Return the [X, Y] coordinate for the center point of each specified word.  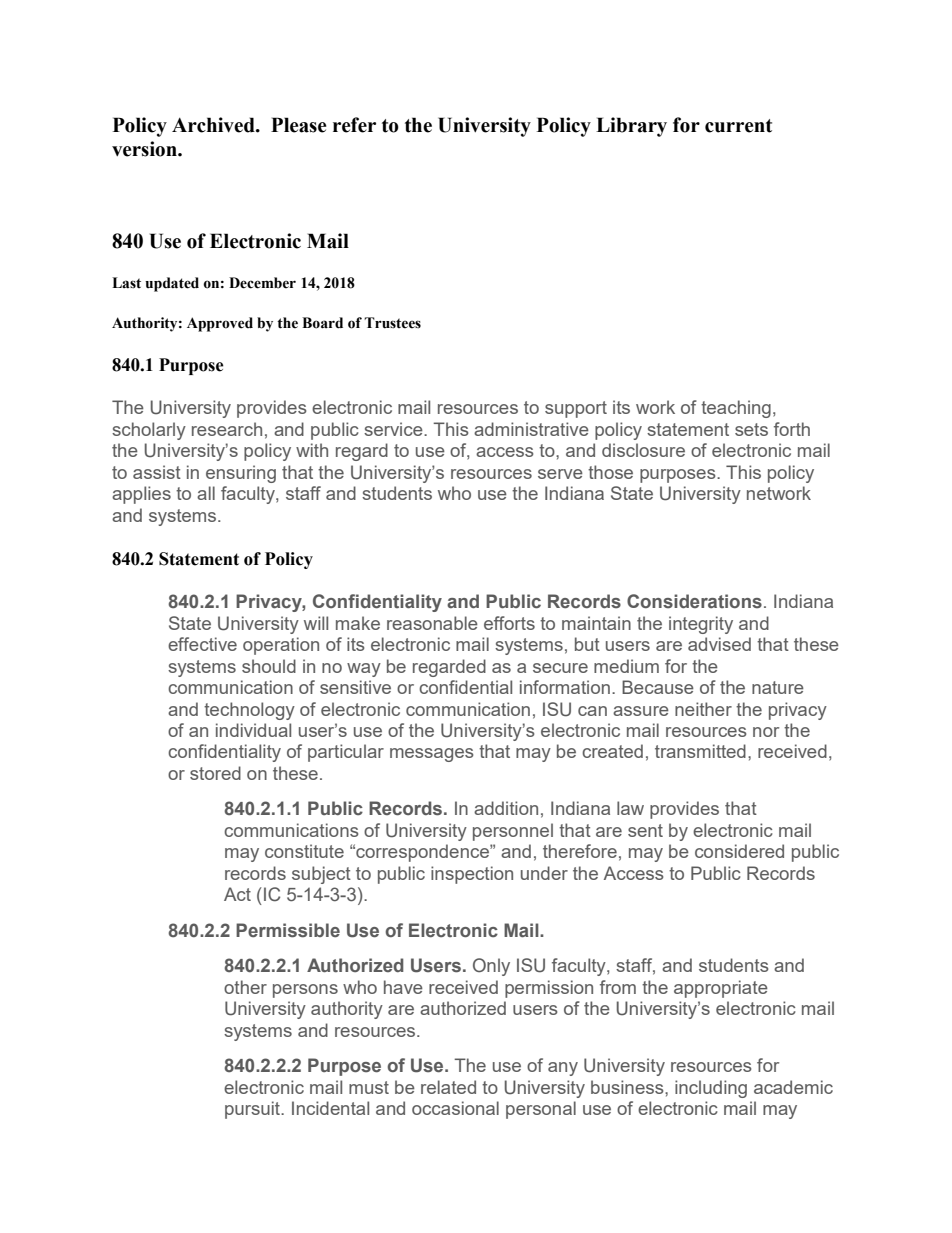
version [145, 149]
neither [703, 709]
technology [249, 711]
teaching [736, 409]
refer [354, 125]
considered [739, 851]
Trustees [392, 323]
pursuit [253, 1110]
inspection [472, 875]
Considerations [694, 601]
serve [560, 474]
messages [431, 755]
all [206, 493]
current [738, 126]
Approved [220, 324]
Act [237, 894]
